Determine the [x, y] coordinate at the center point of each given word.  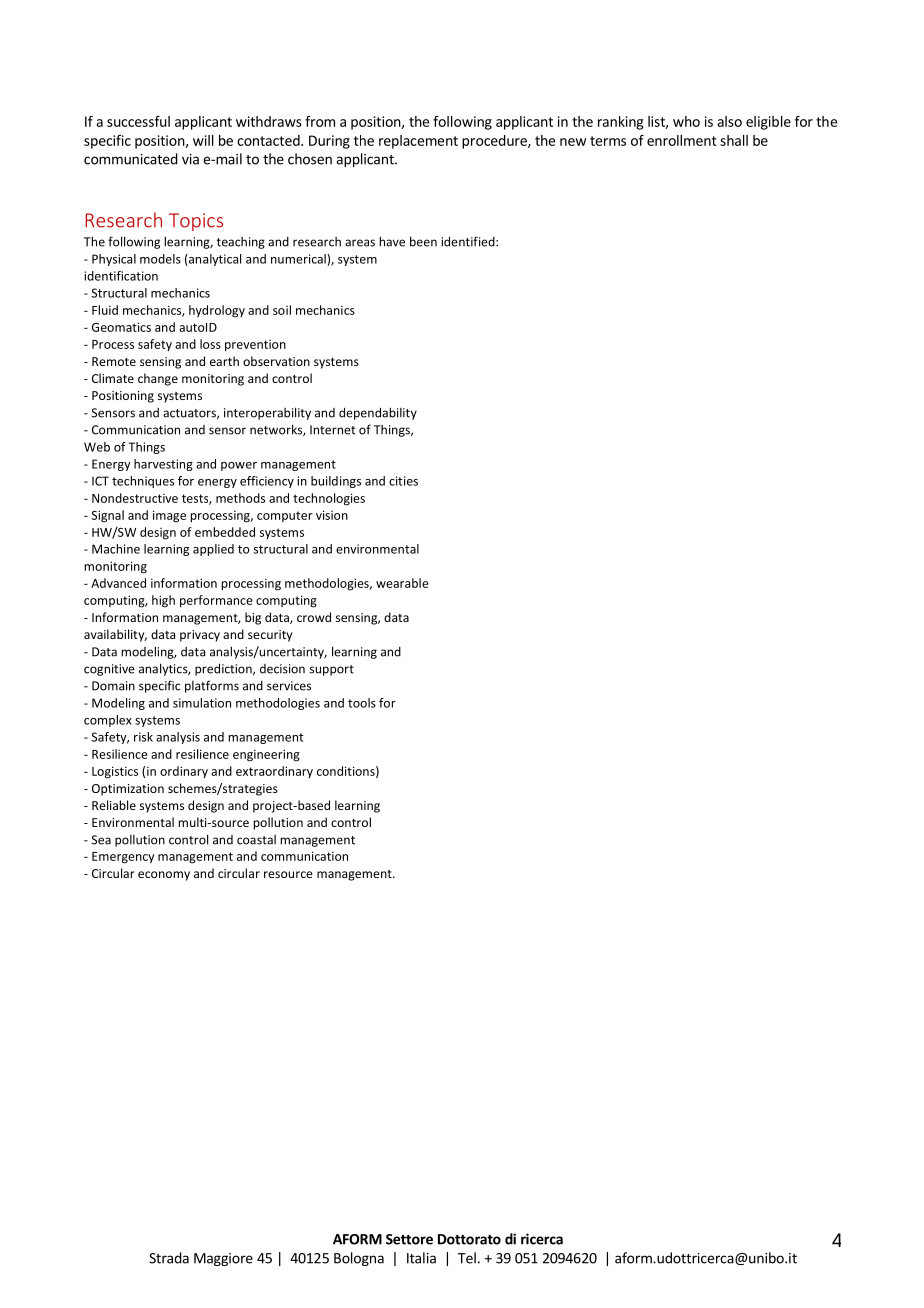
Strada [169, 1258]
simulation [202, 703]
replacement [418, 142]
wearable [402, 583]
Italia [421, 1258]
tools [362, 703]
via [190, 159]
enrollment [682, 140]
